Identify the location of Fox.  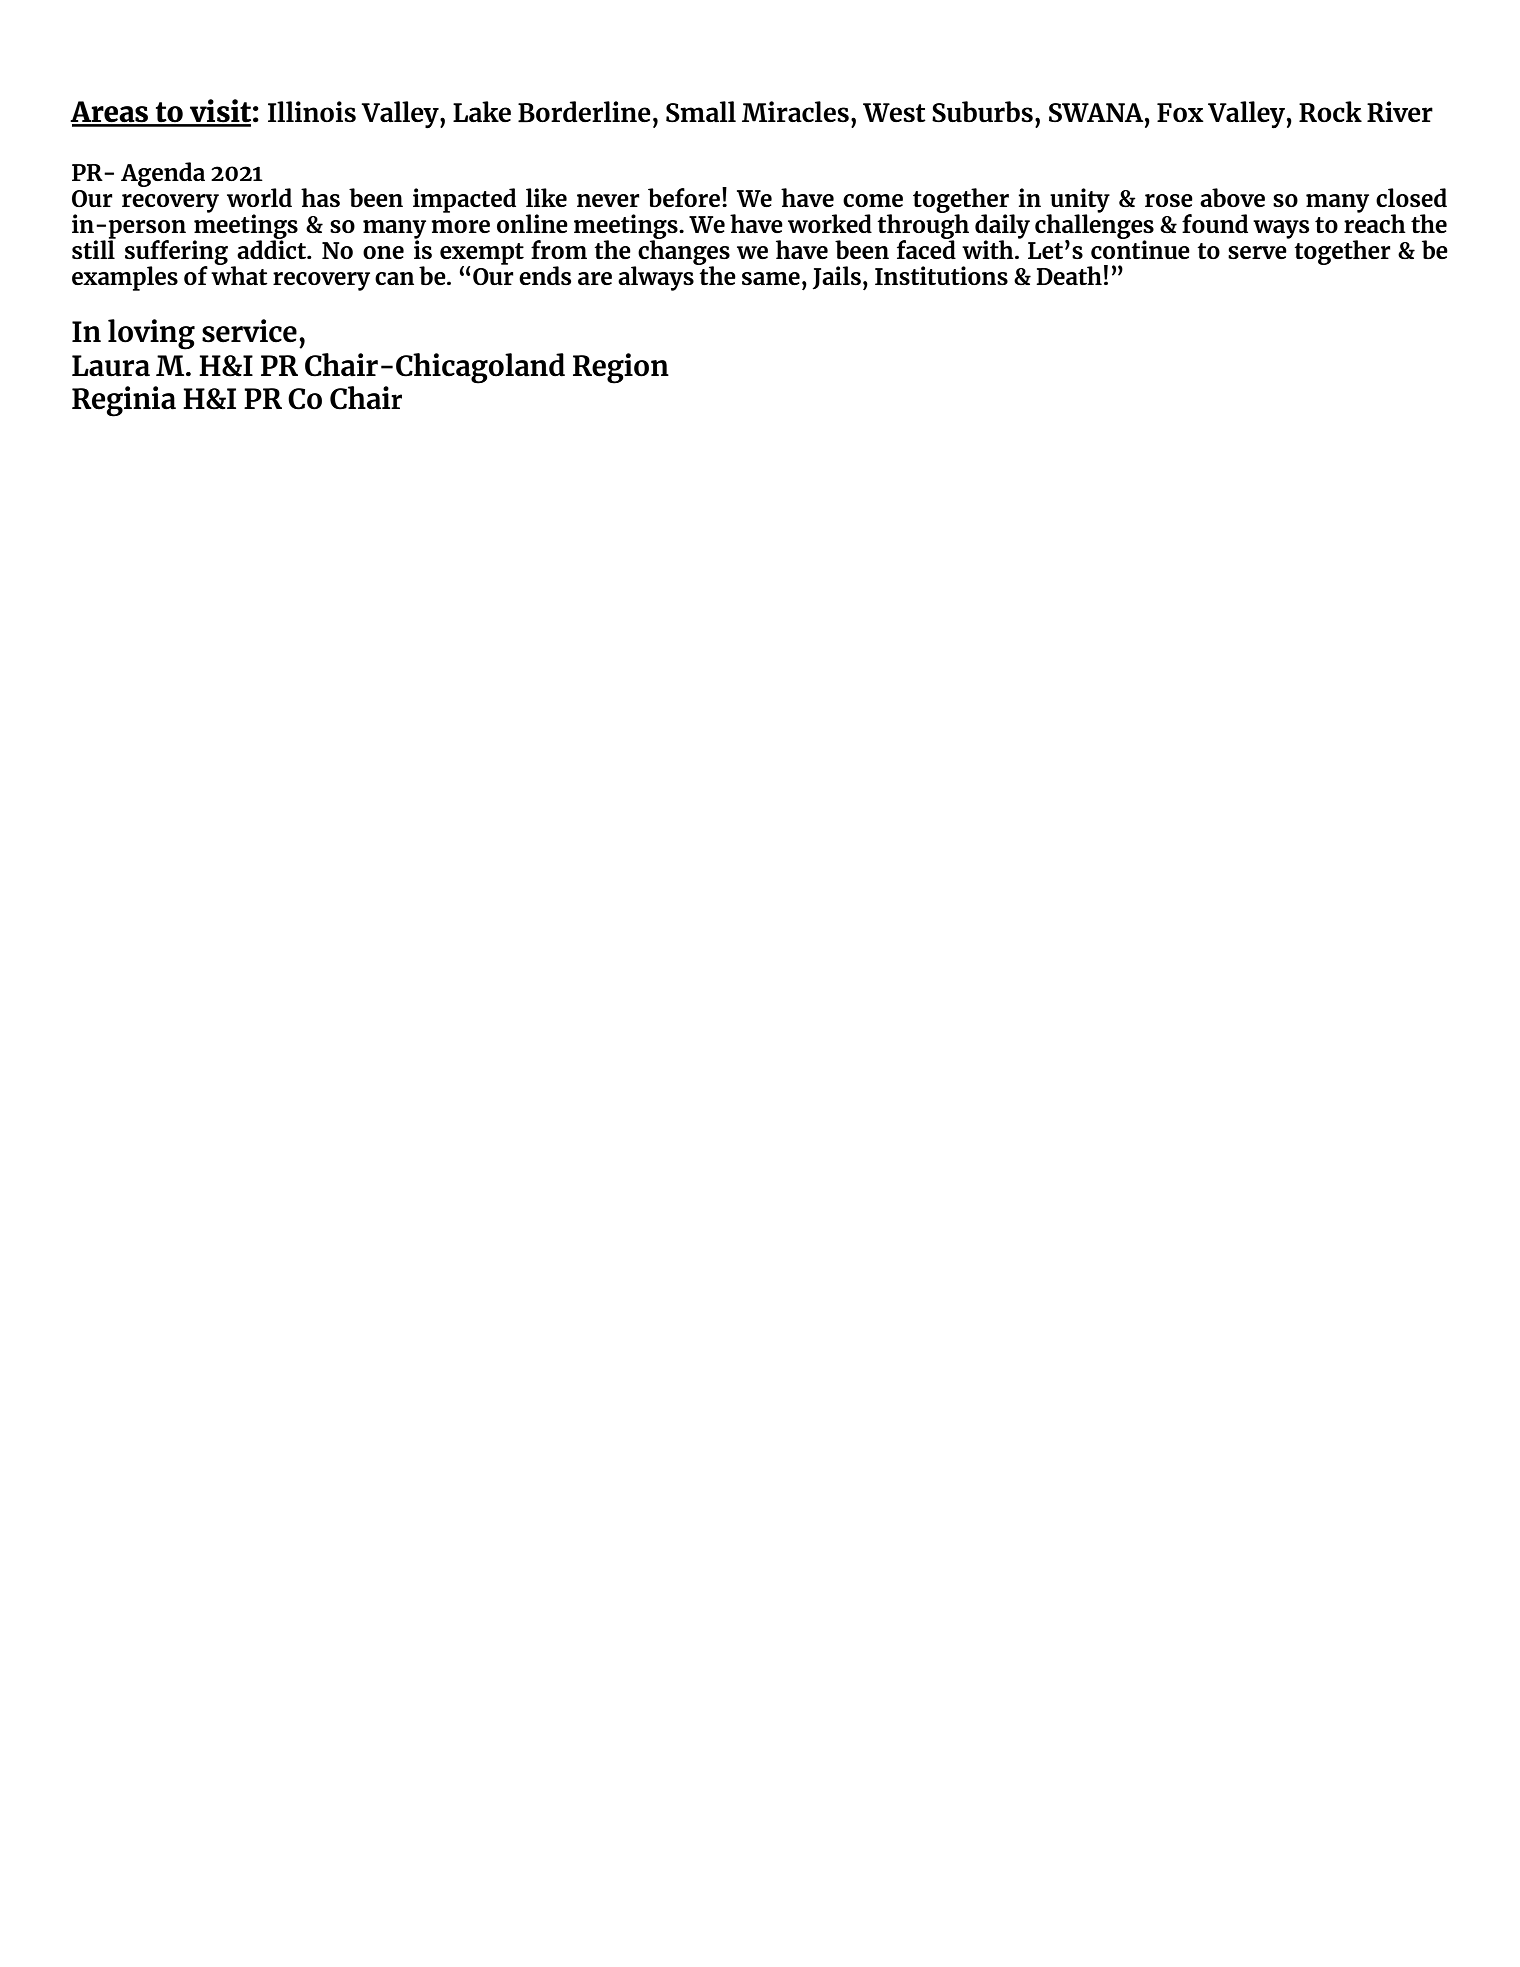
(1180, 112).
